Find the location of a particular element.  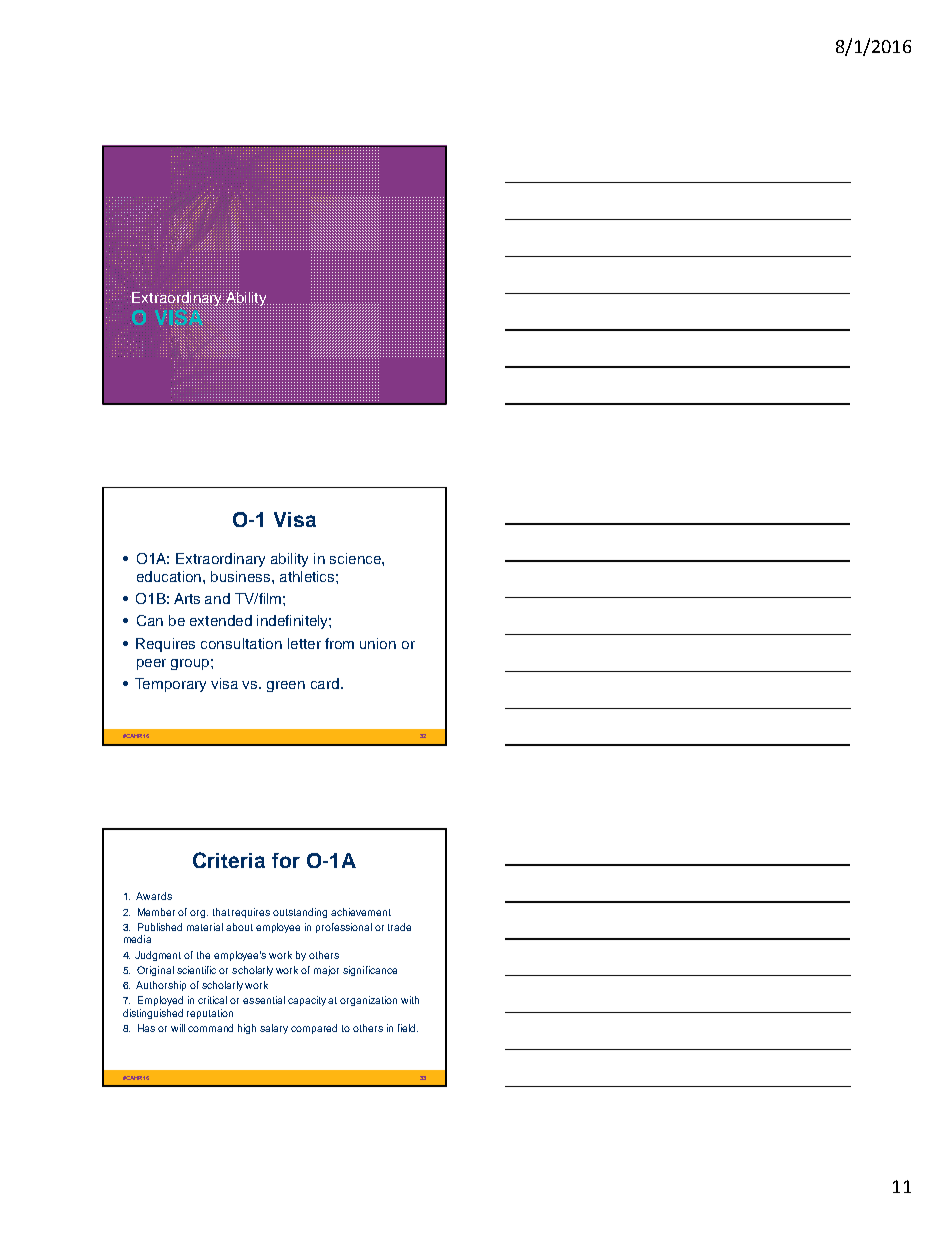

salary is located at coordinates (274, 1029).
